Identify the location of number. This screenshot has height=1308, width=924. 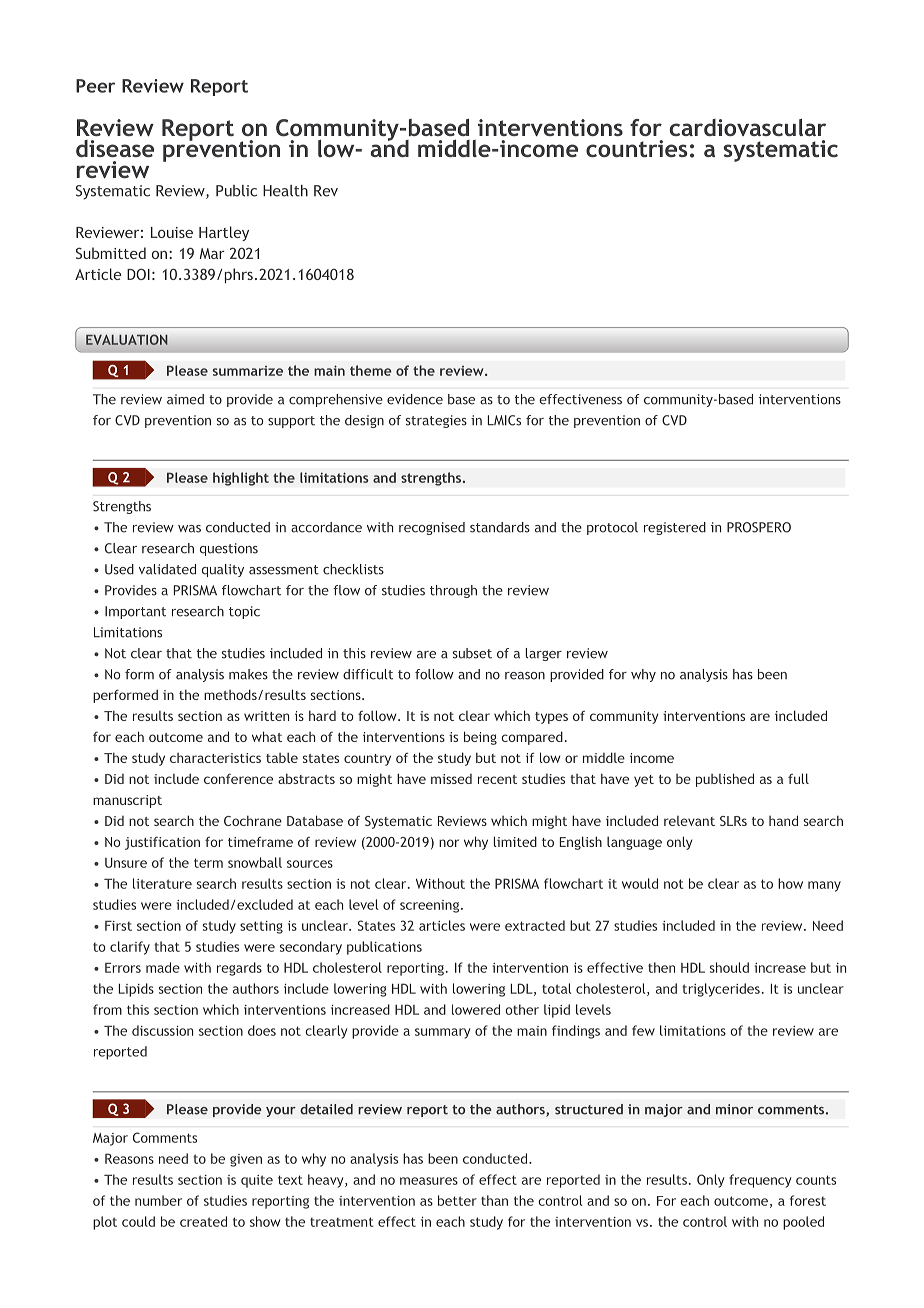
(158, 1200).
